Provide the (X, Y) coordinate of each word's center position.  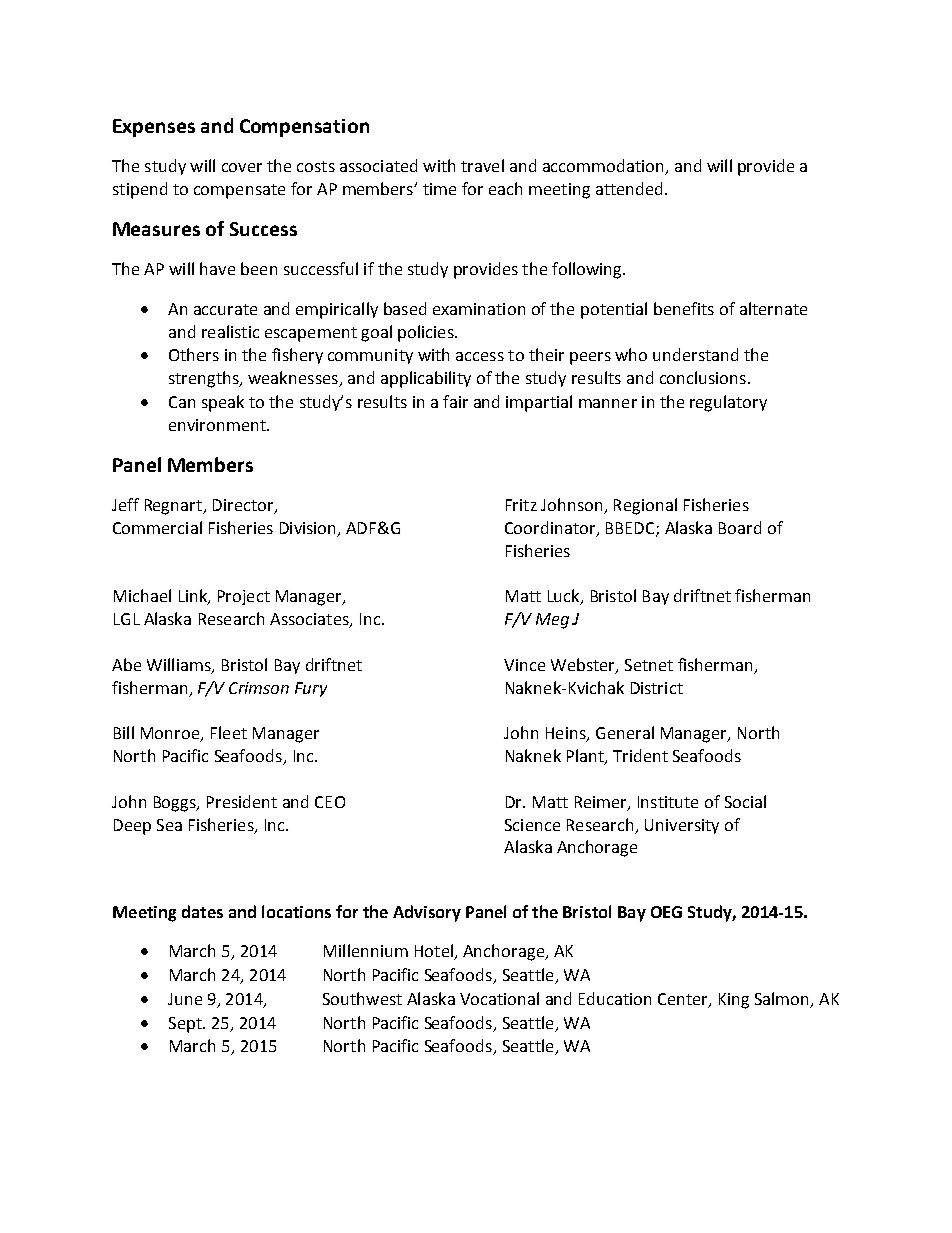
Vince (524, 665)
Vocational (499, 998)
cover (242, 167)
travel (482, 165)
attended (629, 188)
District (657, 688)
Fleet (229, 732)
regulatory (728, 403)
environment (218, 425)
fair (455, 401)
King (734, 1001)
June (185, 999)
